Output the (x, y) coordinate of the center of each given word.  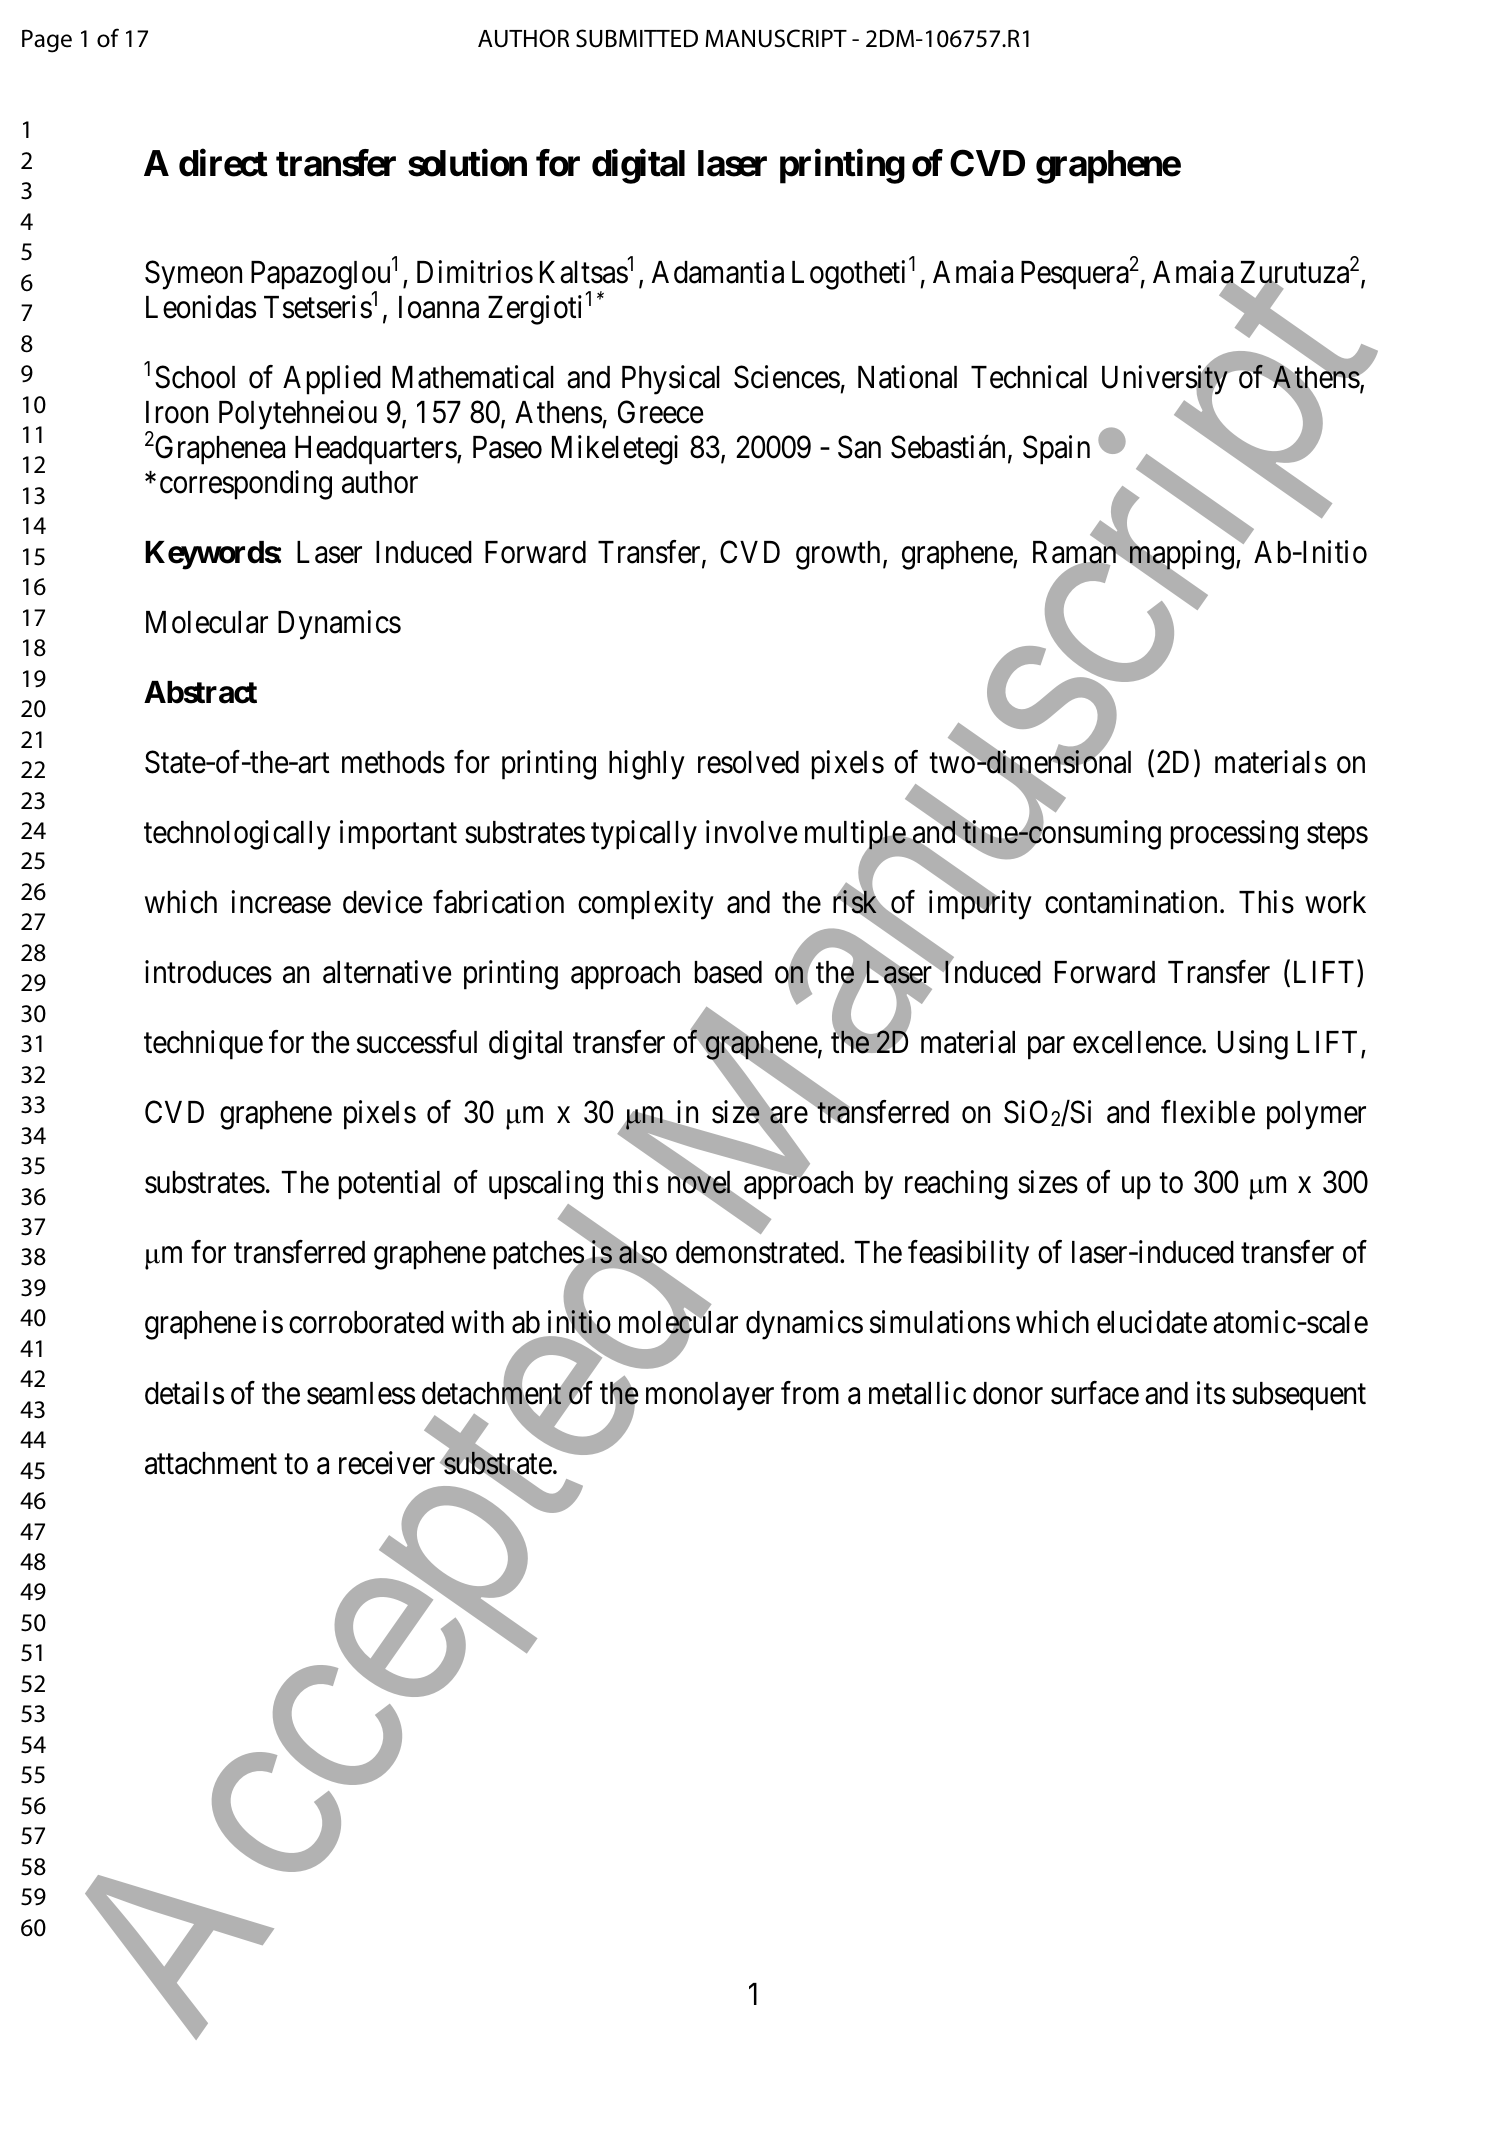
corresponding (246, 485)
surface (1095, 1393)
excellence (1137, 1042)
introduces (208, 972)
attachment (211, 1463)
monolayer (710, 1396)
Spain (1056, 450)
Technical (1029, 377)
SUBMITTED (637, 38)
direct (223, 163)
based (728, 972)
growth (838, 555)
